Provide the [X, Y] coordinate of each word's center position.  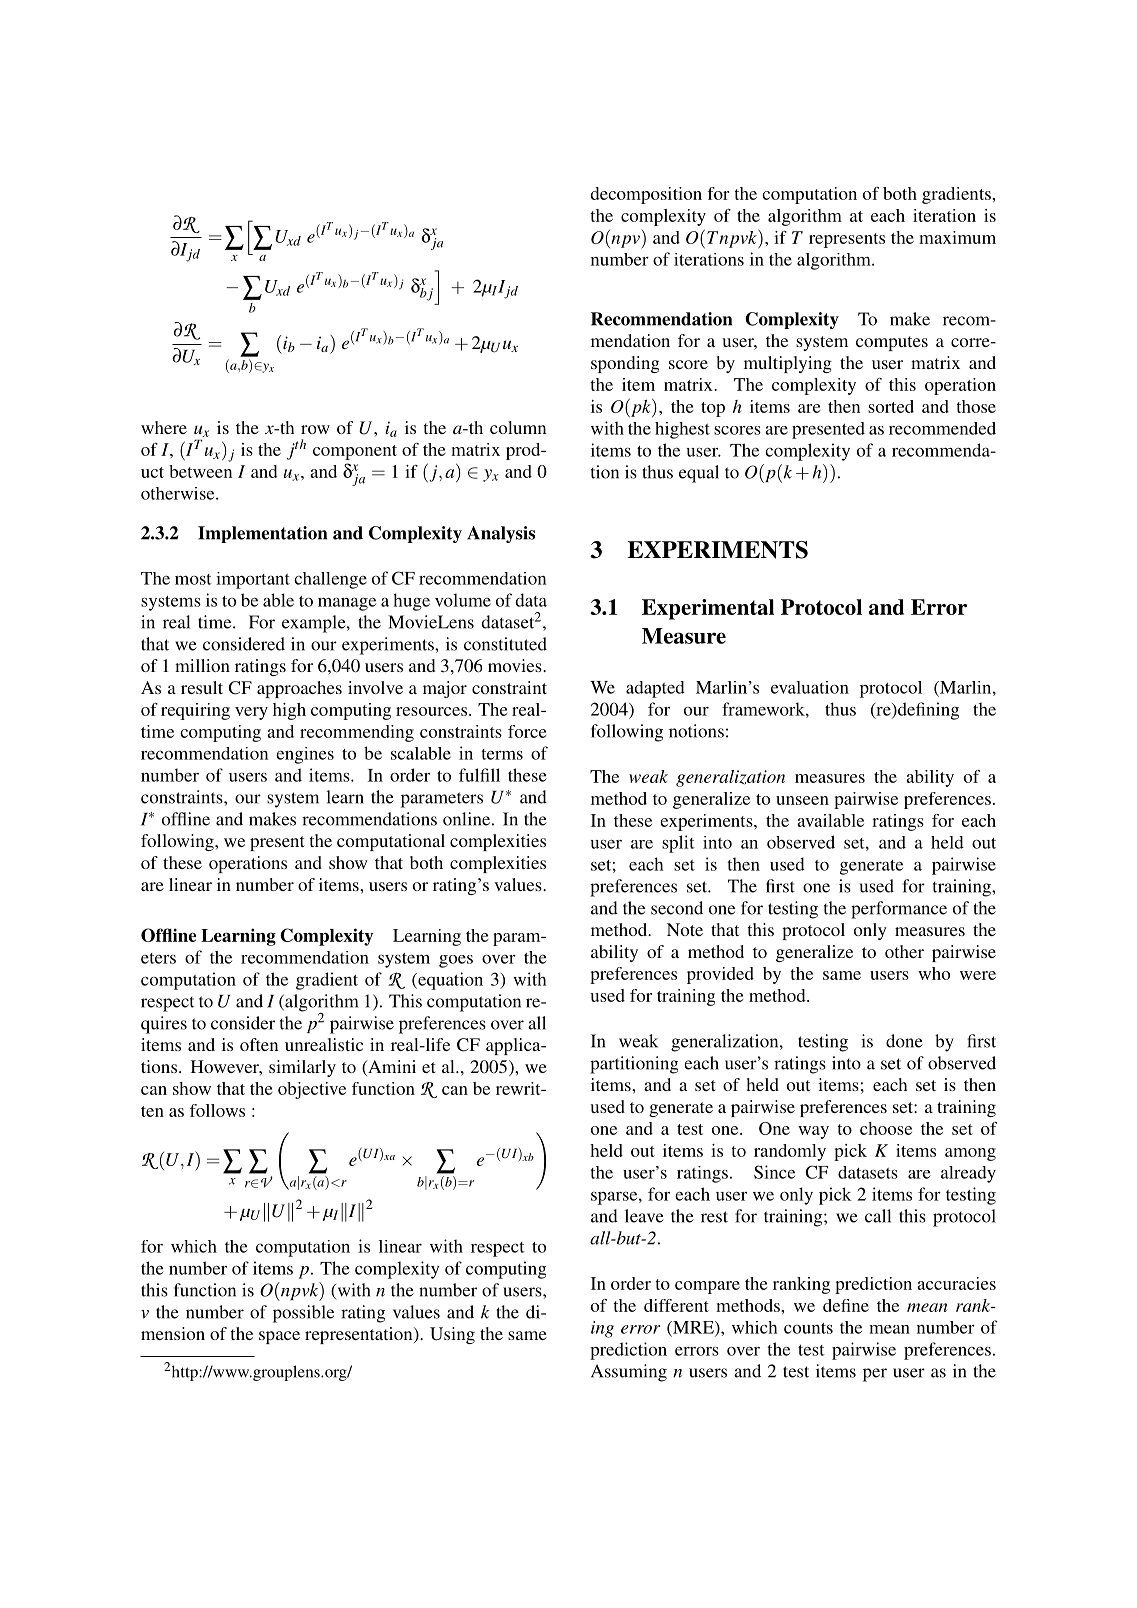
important [253, 580]
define [846, 1305]
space [279, 1337]
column [518, 427]
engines [305, 755]
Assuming [629, 1373]
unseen [802, 800]
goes [456, 961]
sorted [891, 406]
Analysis [501, 534]
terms [502, 754]
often [259, 1044]
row [315, 429]
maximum [957, 237]
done [904, 1041]
